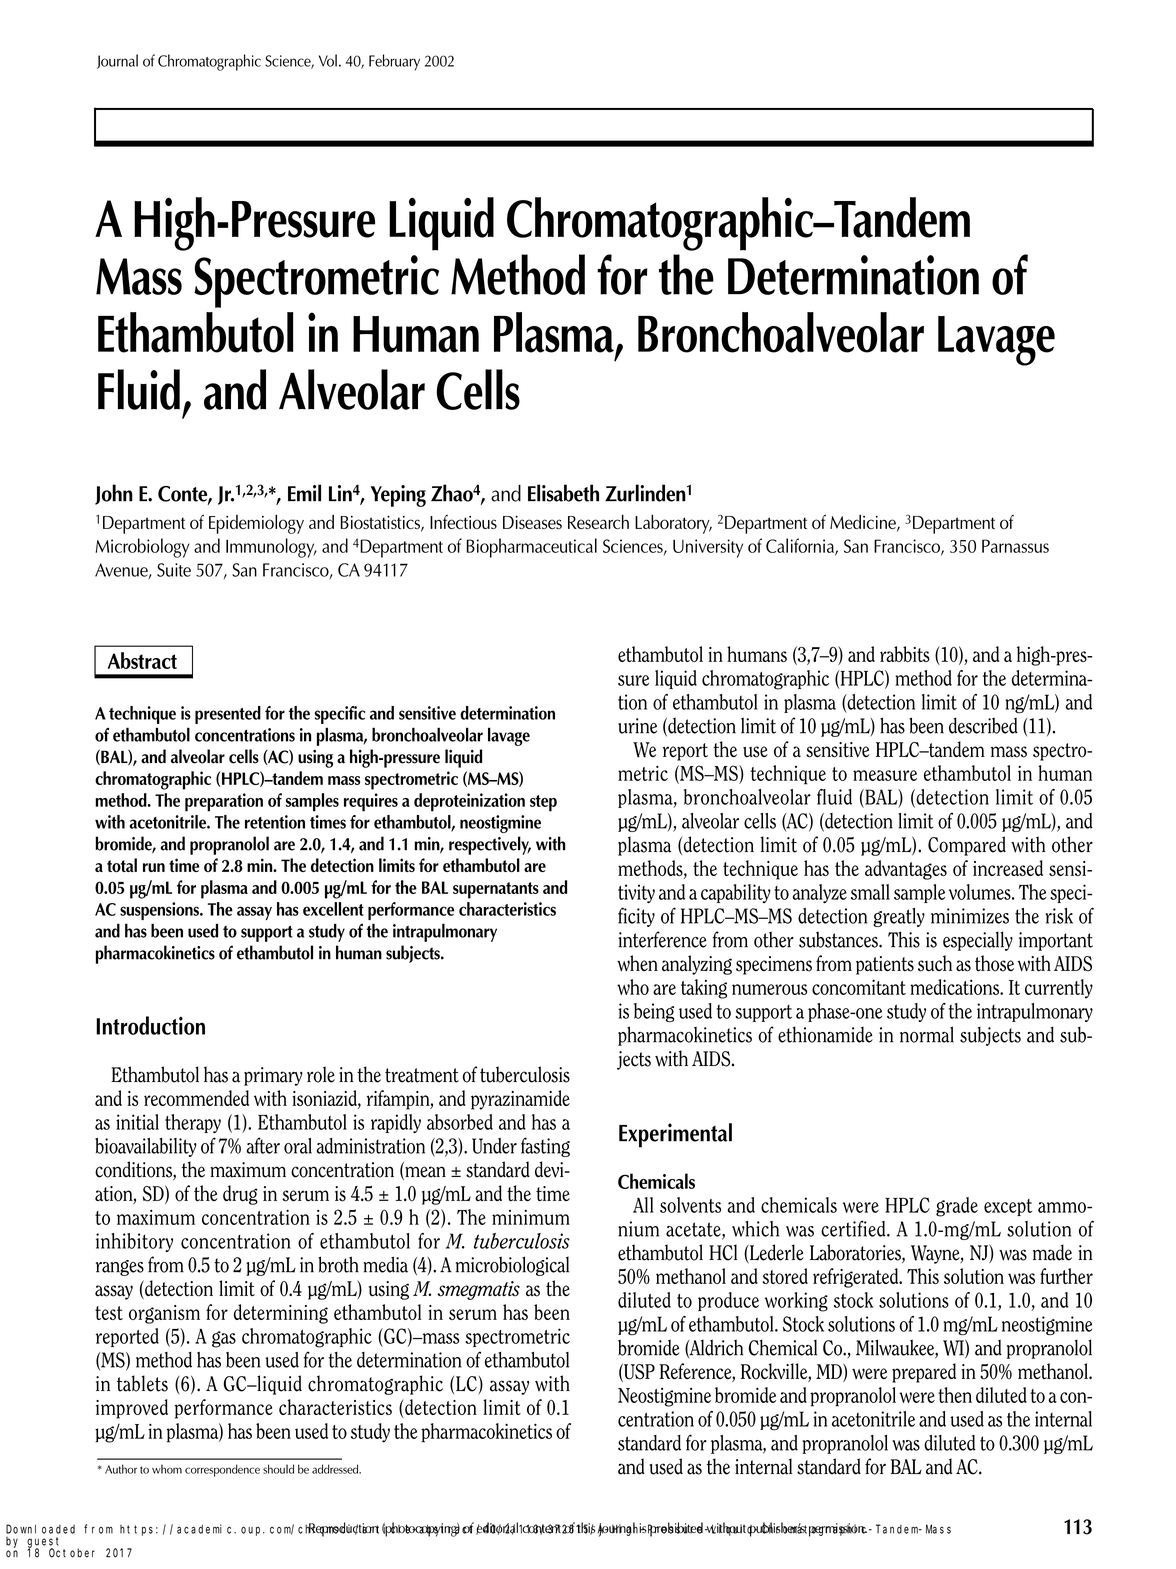  What do you see at coordinates (394, 62) in the screenshot?
I see `February` at bounding box center [394, 62].
